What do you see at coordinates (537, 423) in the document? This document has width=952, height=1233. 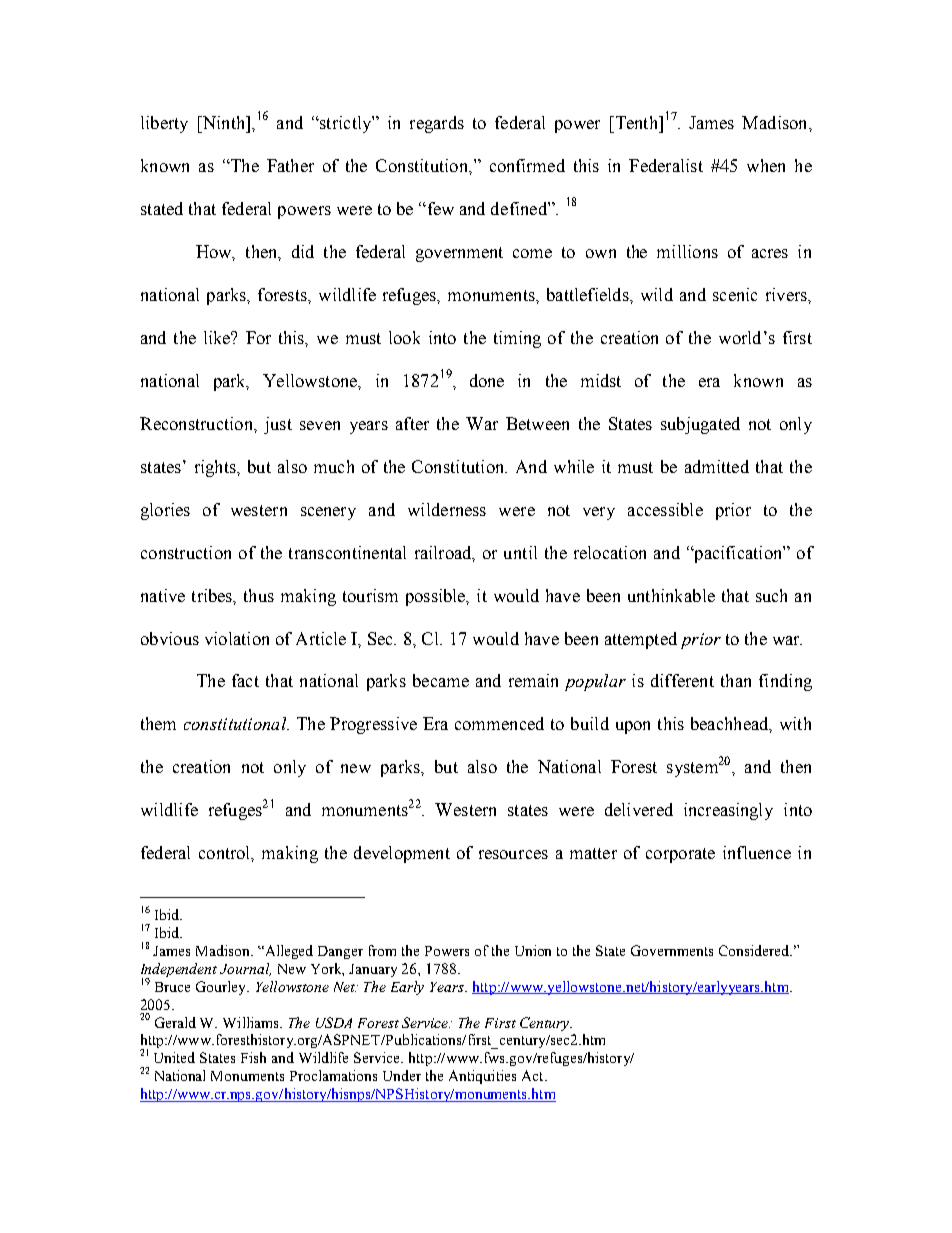 I see `Between` at bounding box center [537, 423].
